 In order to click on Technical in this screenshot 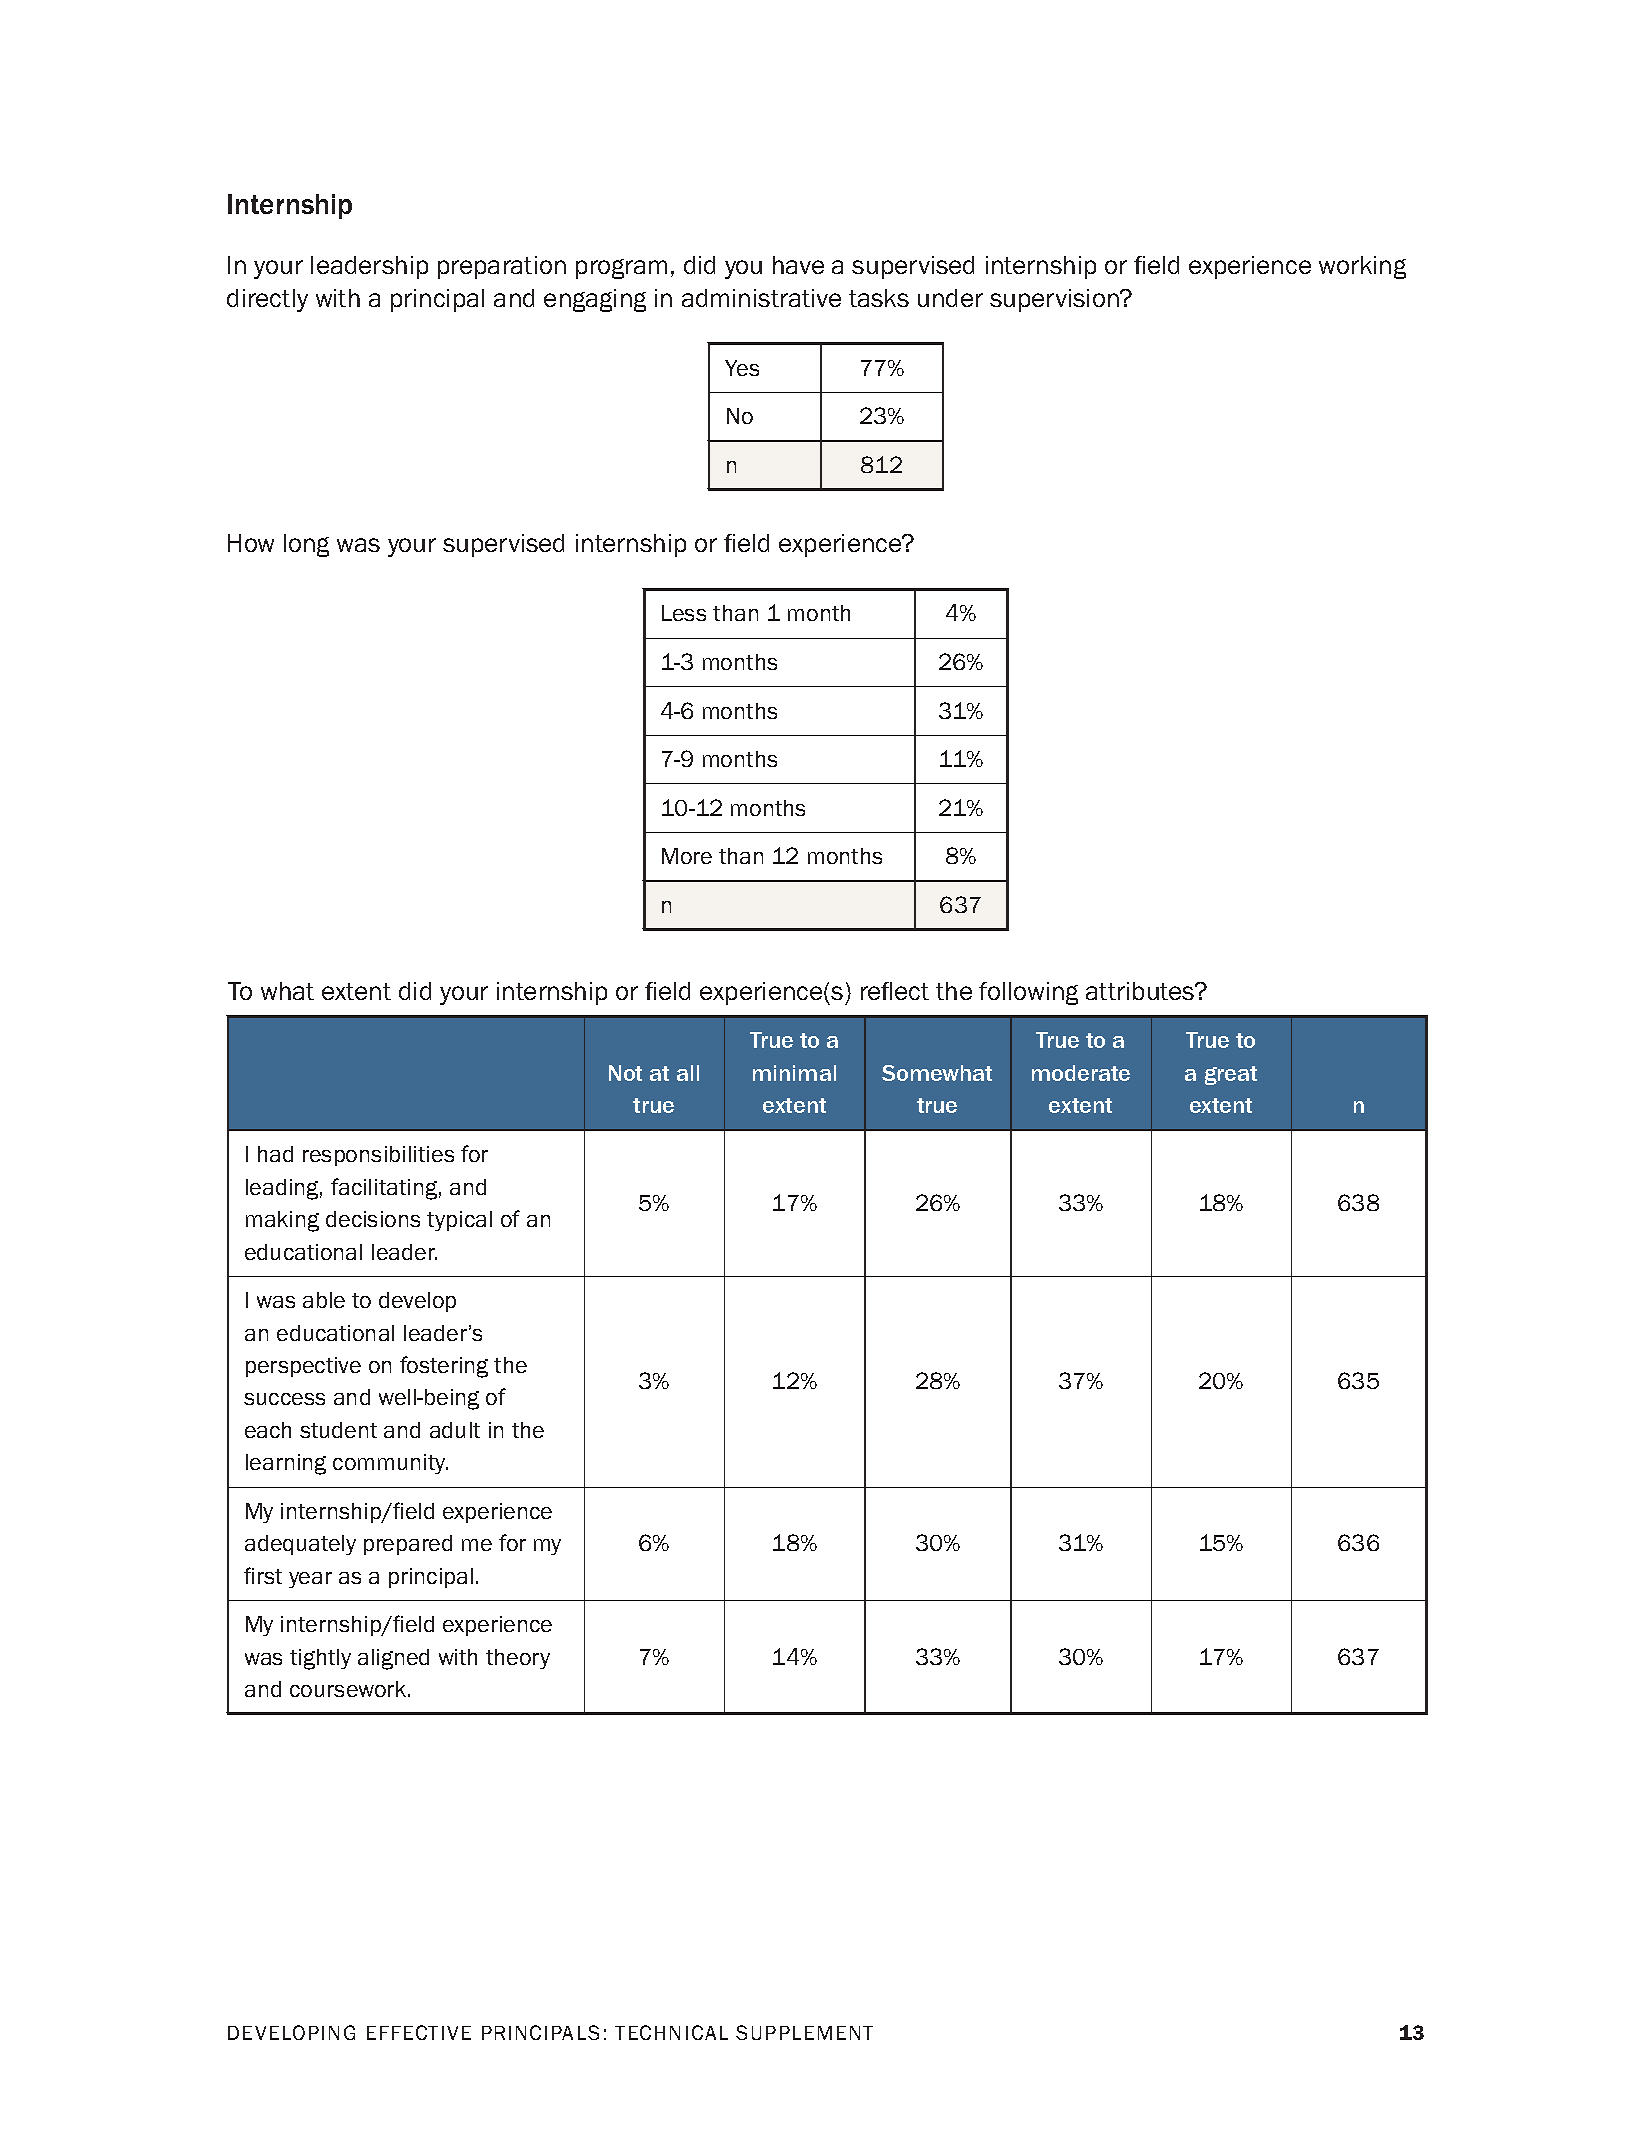, I will do `click(671, 2032)`.
